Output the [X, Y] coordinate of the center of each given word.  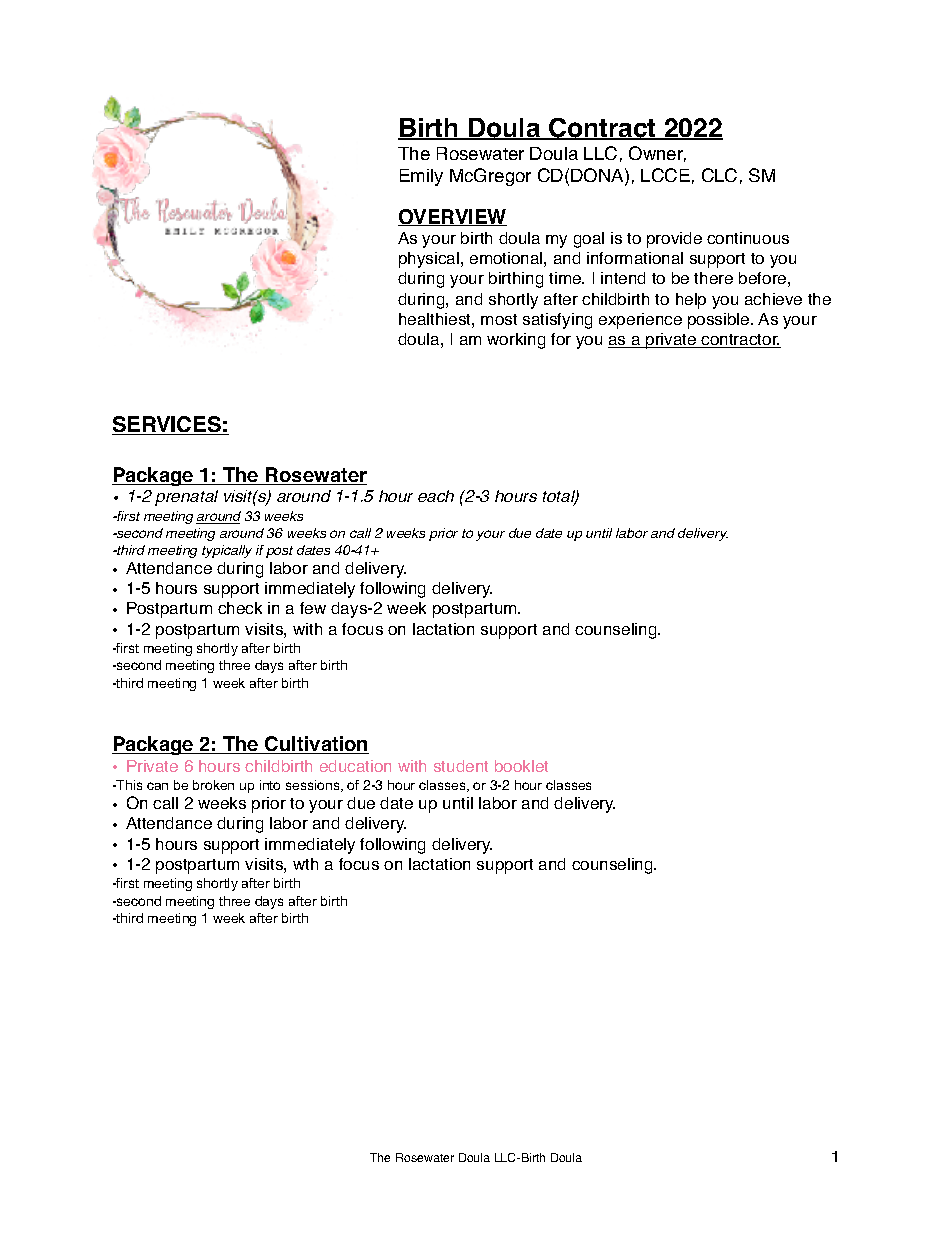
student [461, 766]
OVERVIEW [452, 217]
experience [640, 321]
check [240, 608]
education [355, 766]
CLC [719, 175]
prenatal [186, 498]
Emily [421, 177]
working [516, 341]
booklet [521, 766]
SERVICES [167, 425]
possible [720, 321]
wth [305, 864]
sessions [314, 786]
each [436, 496]
